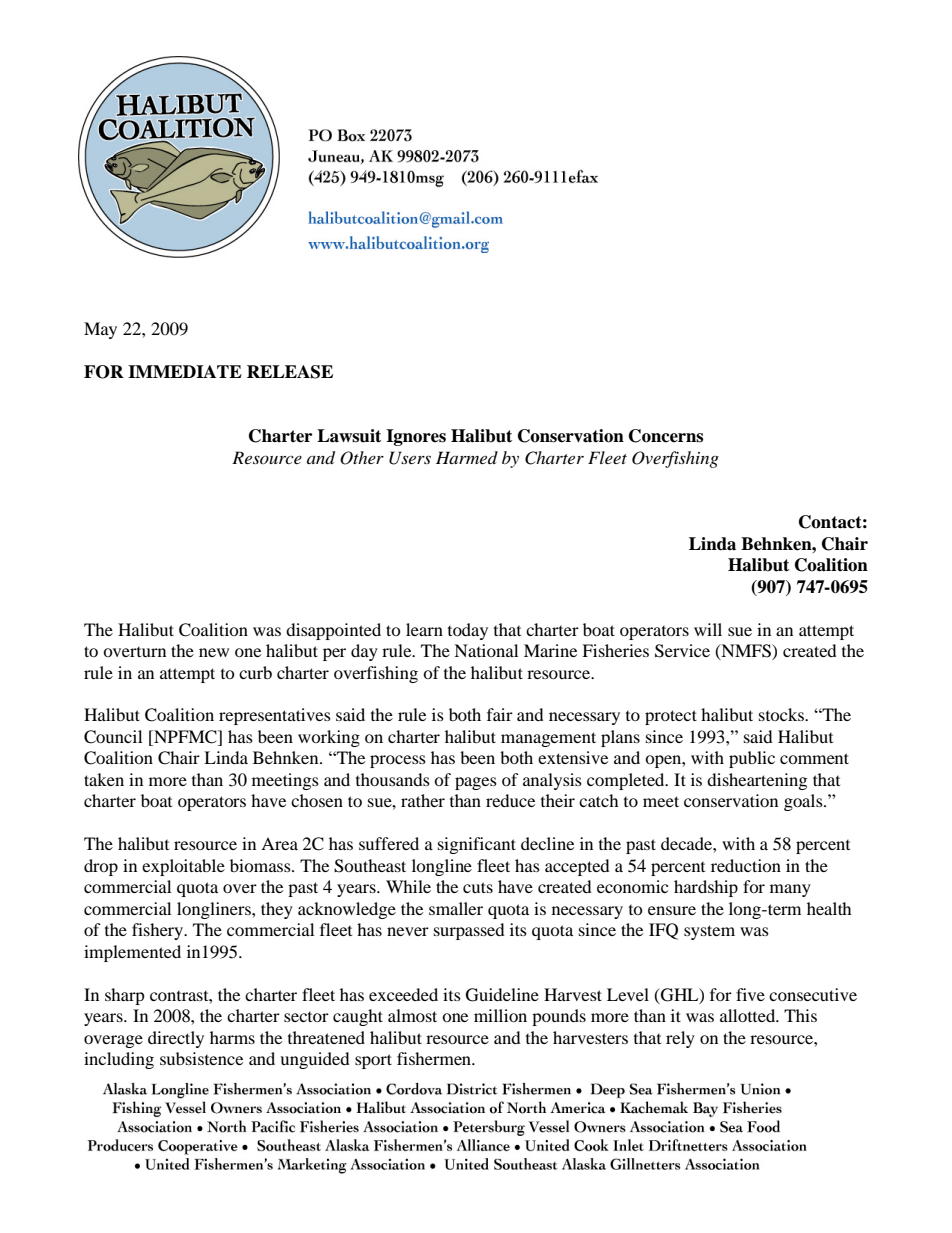 The height and width of the document is (1233, 952). What do you see at coordinates (416, 437) in the document?
I see `Ignores` at bounding box center [416, 437].
